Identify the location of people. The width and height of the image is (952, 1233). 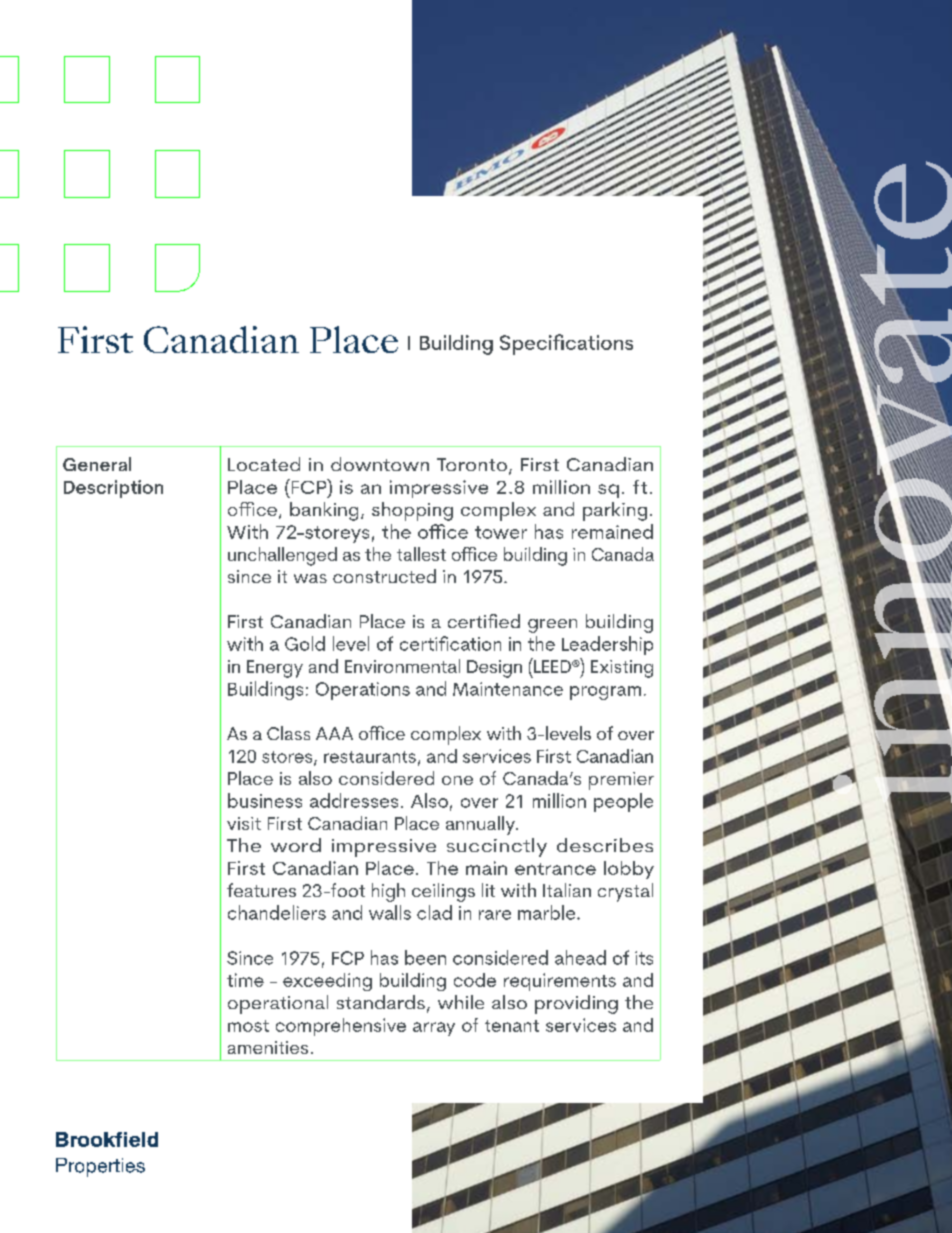
(623, 802).
